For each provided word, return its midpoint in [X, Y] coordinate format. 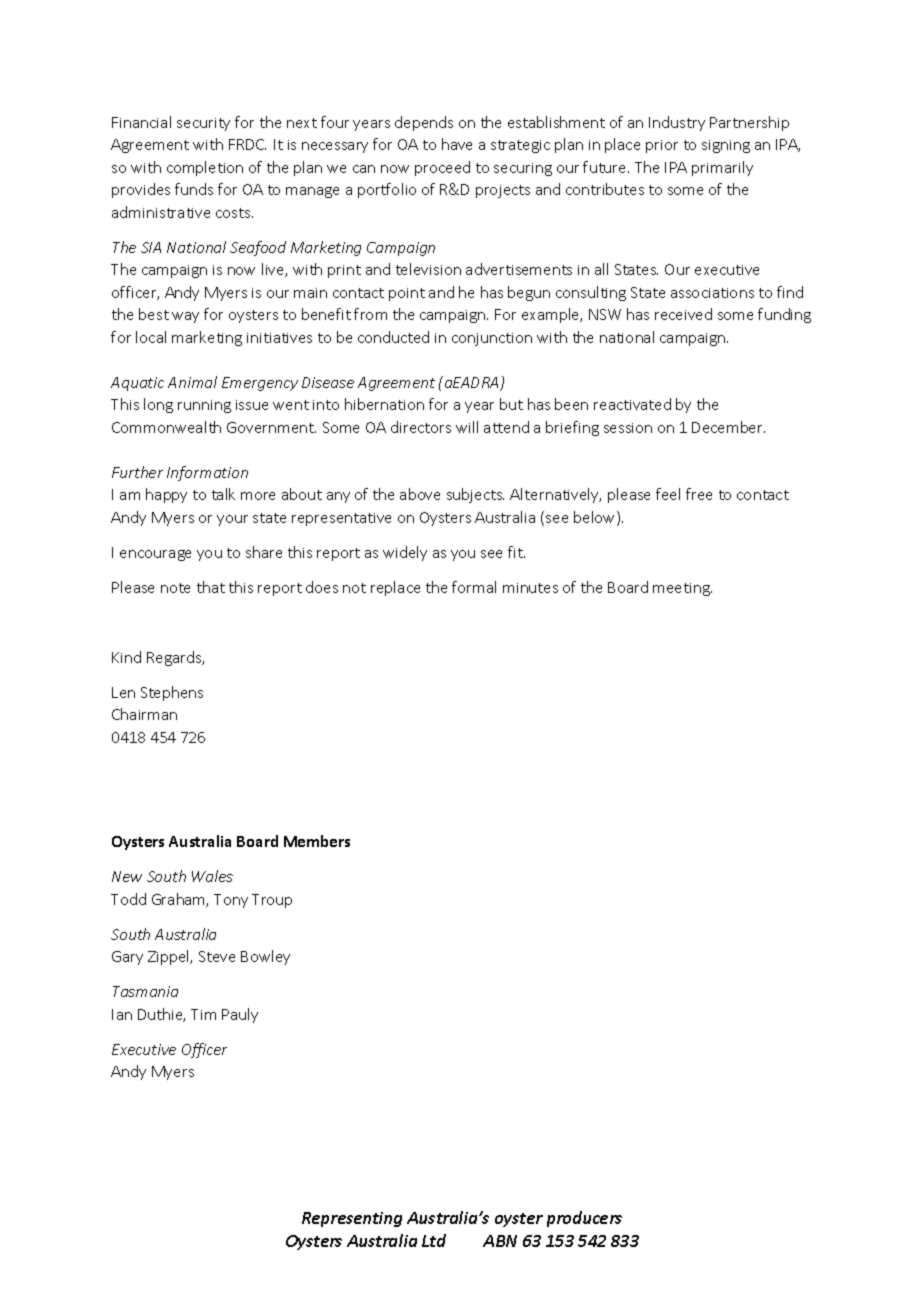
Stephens [172, 693]
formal [474, 587]
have [457, 144]
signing [726, 146]
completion [205, 168]
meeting [682, 589]
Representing [352, 1219]
